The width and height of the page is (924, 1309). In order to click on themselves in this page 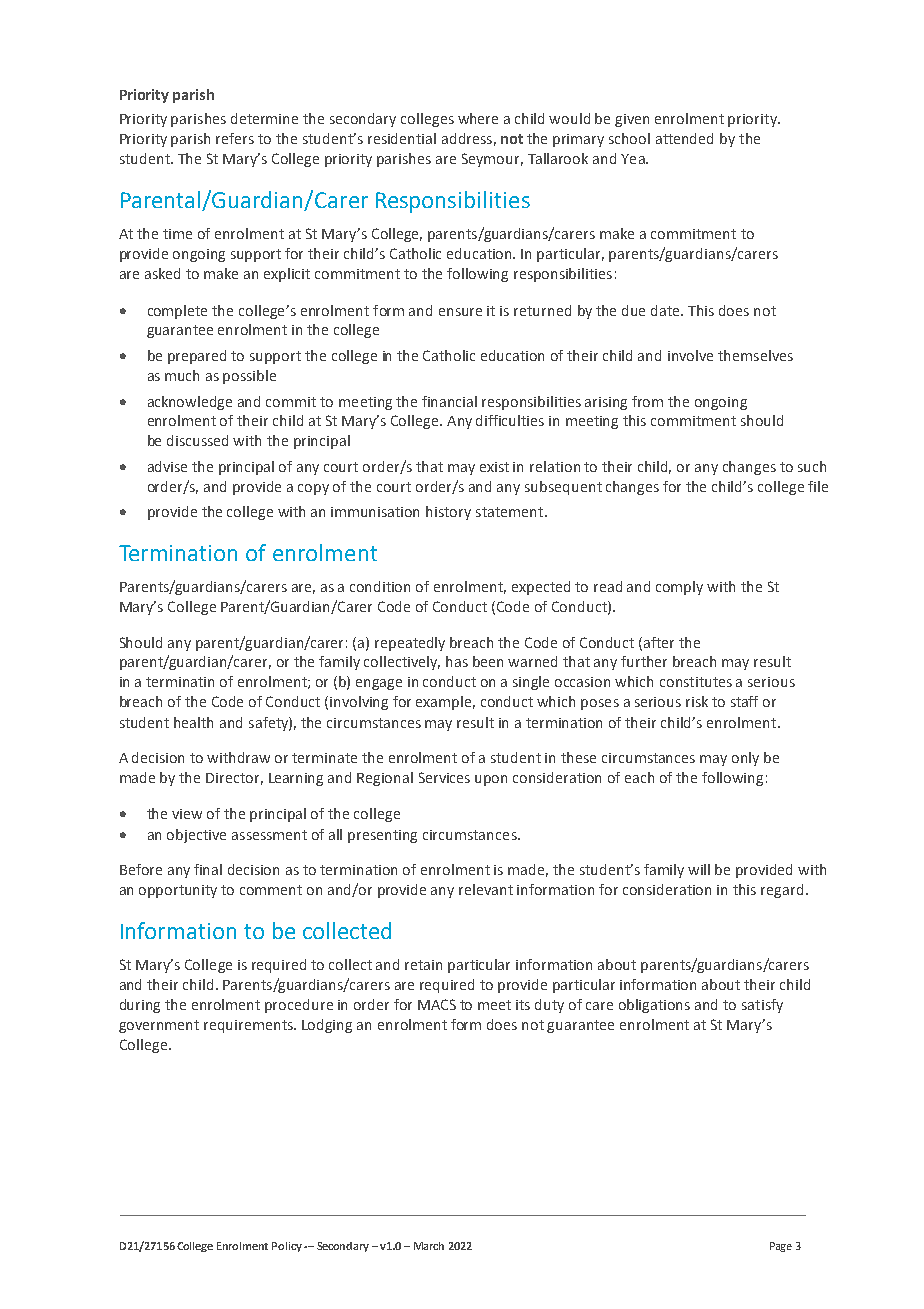, I will do `click(755, 355)`.
